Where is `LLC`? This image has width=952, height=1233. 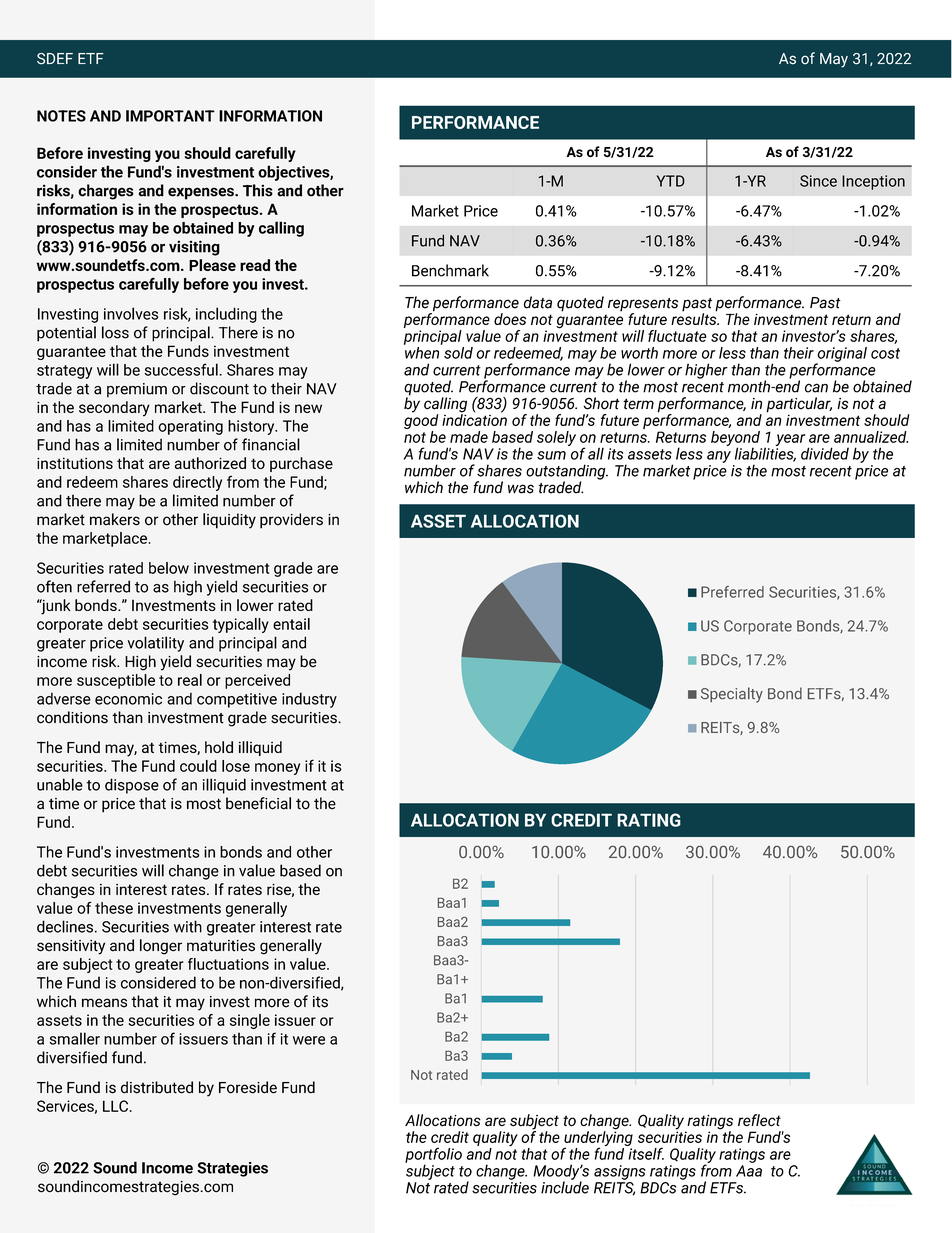 LLC is located at coordinates (115, 1106).
